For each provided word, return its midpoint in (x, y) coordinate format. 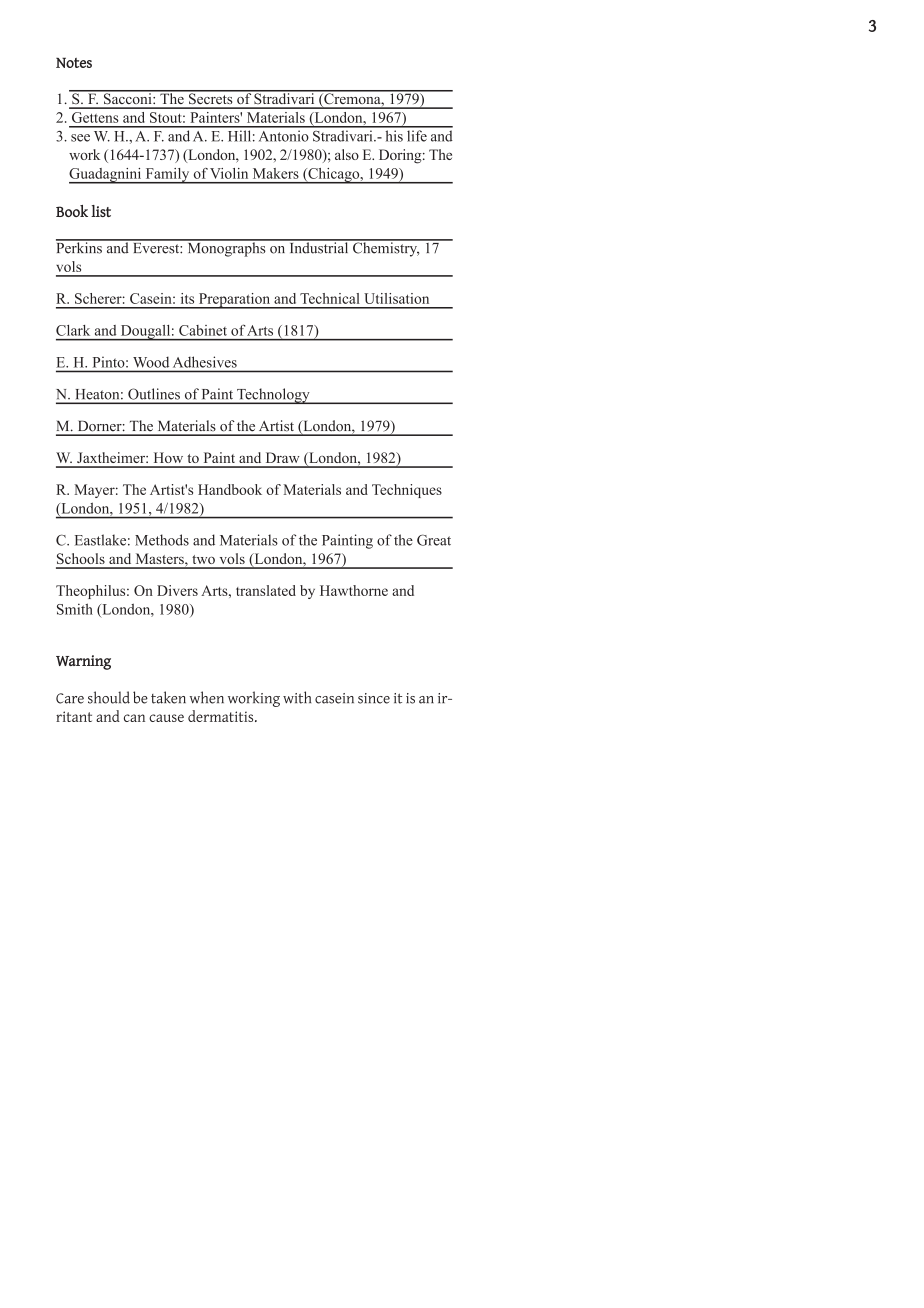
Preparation (234, 301)
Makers (276, 173)
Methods (162, 540)
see (80, 138)
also (347, 154)
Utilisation (396, 298)
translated (266, 590)
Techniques (407, 491)
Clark (73, 330)
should (109, 697)
